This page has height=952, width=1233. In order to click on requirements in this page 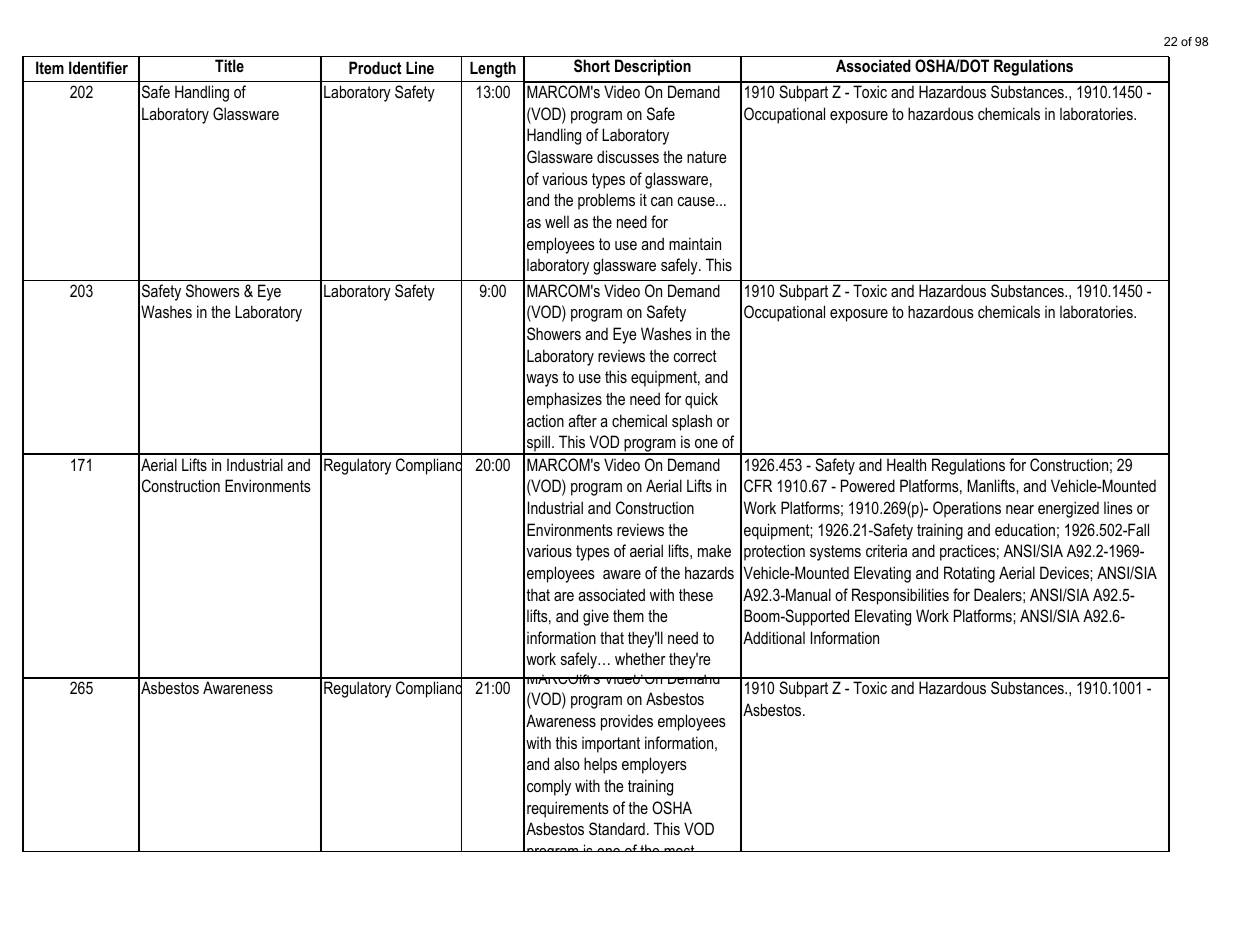, I will do `click(568, 809)`.
